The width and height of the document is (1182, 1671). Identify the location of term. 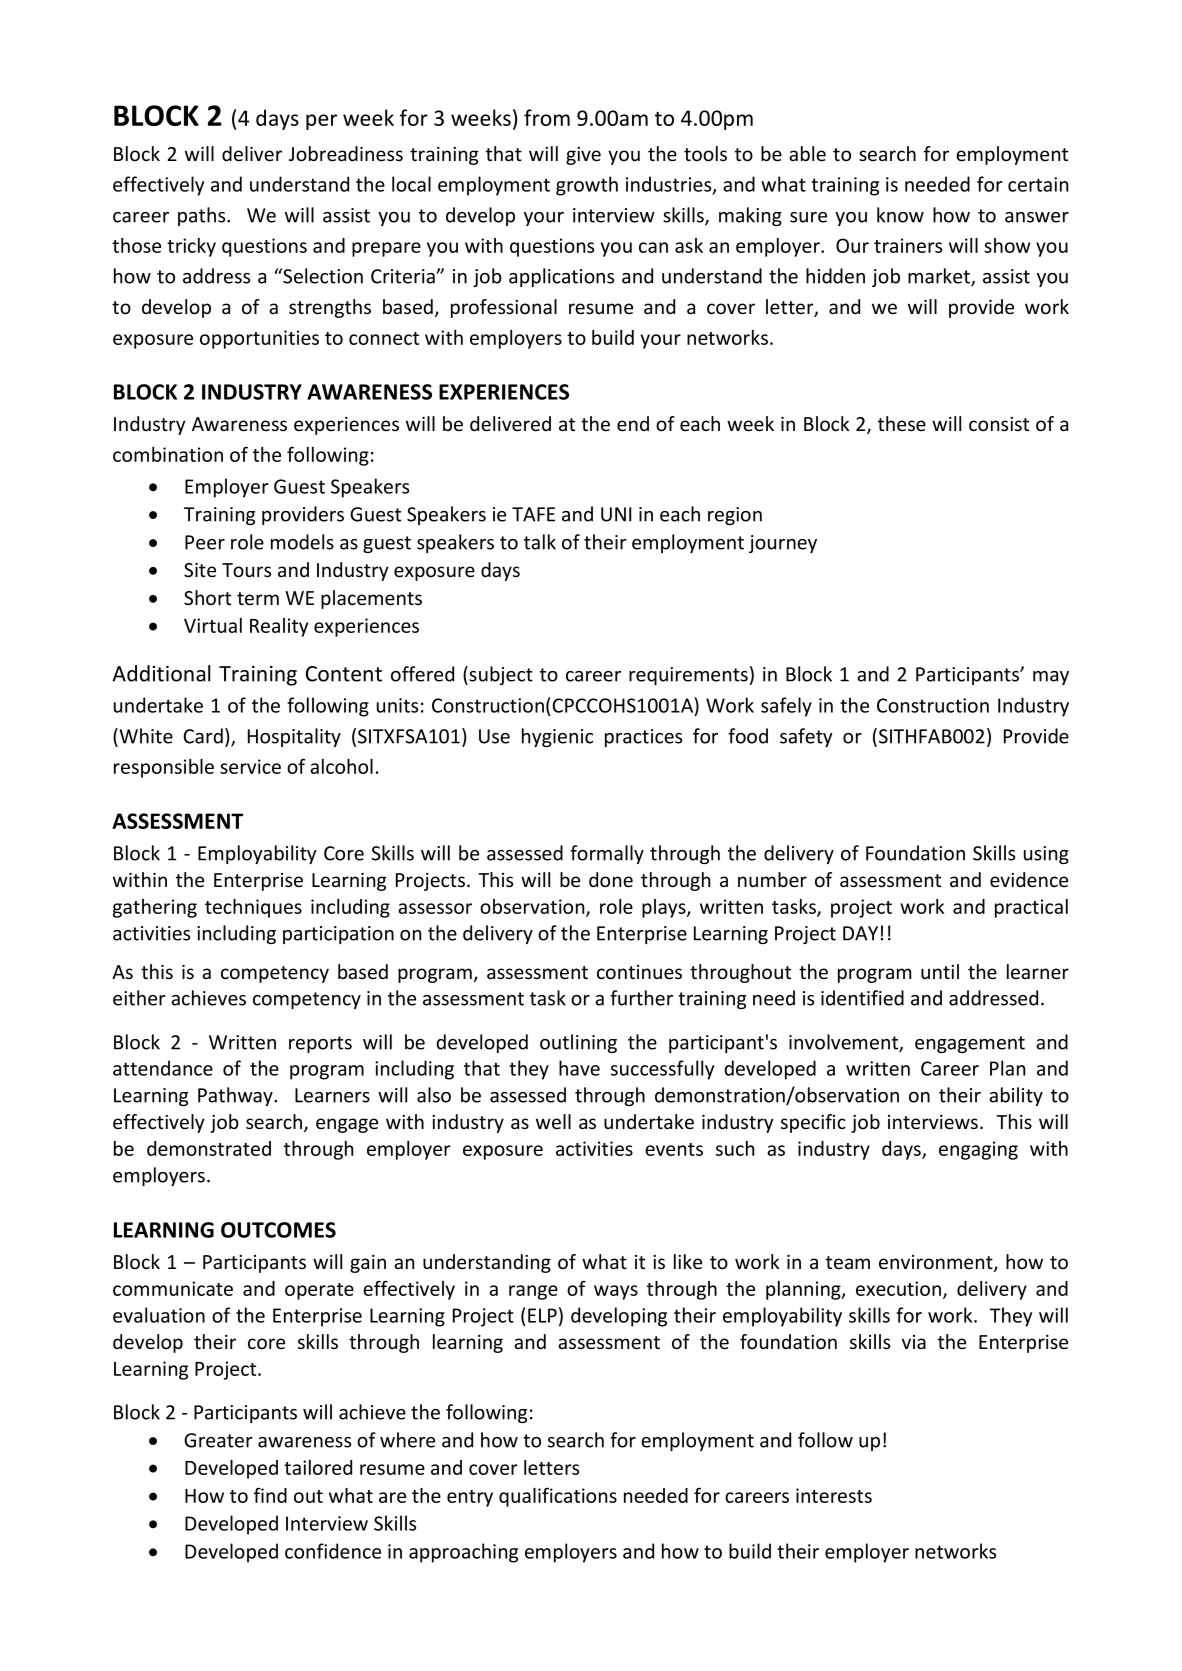
(258, 598).
